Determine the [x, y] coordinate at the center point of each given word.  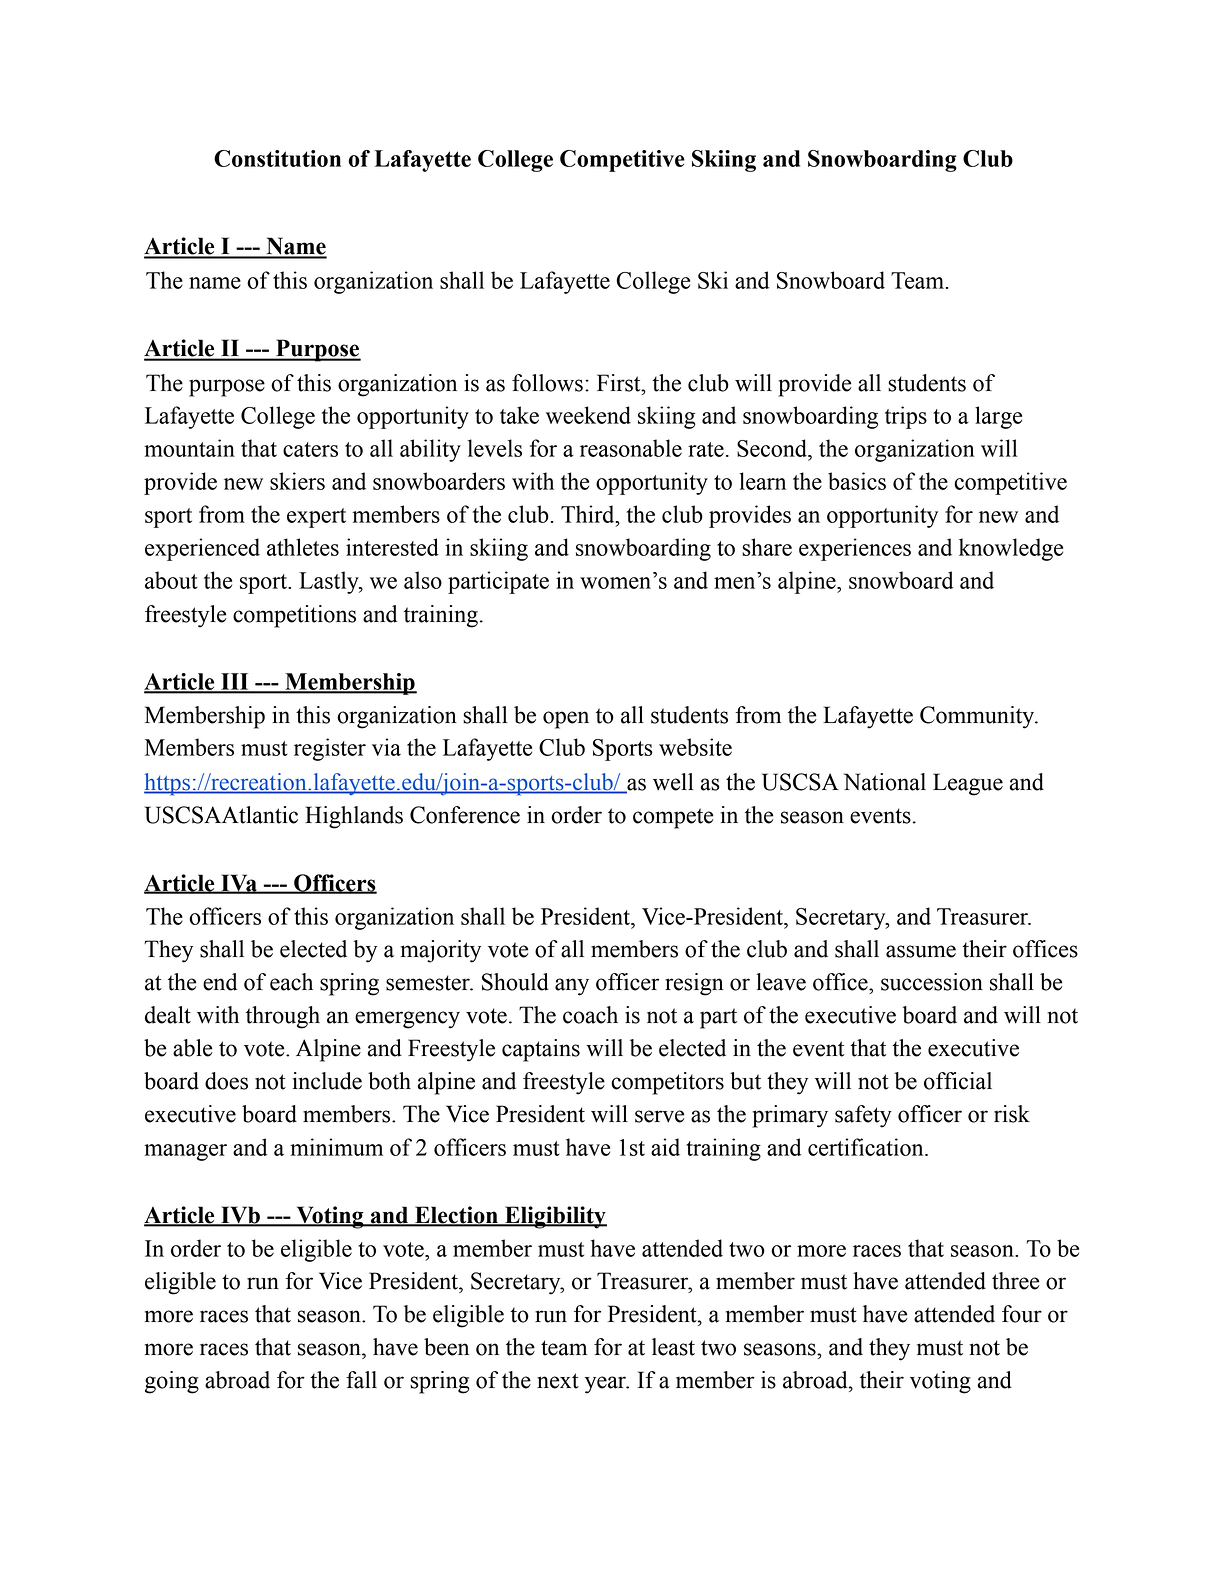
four [1022, 1314]
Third [589, 514]
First [620, 383]
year [606, 1385]
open [566, 720]
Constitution [277, 158]
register [330, 749]
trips [906, 417]
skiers [297, 481]
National [885, 782]
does [226, 1081]
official [958, 1081]
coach [590, 1015]
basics [857, 481]
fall [361, 1380]
